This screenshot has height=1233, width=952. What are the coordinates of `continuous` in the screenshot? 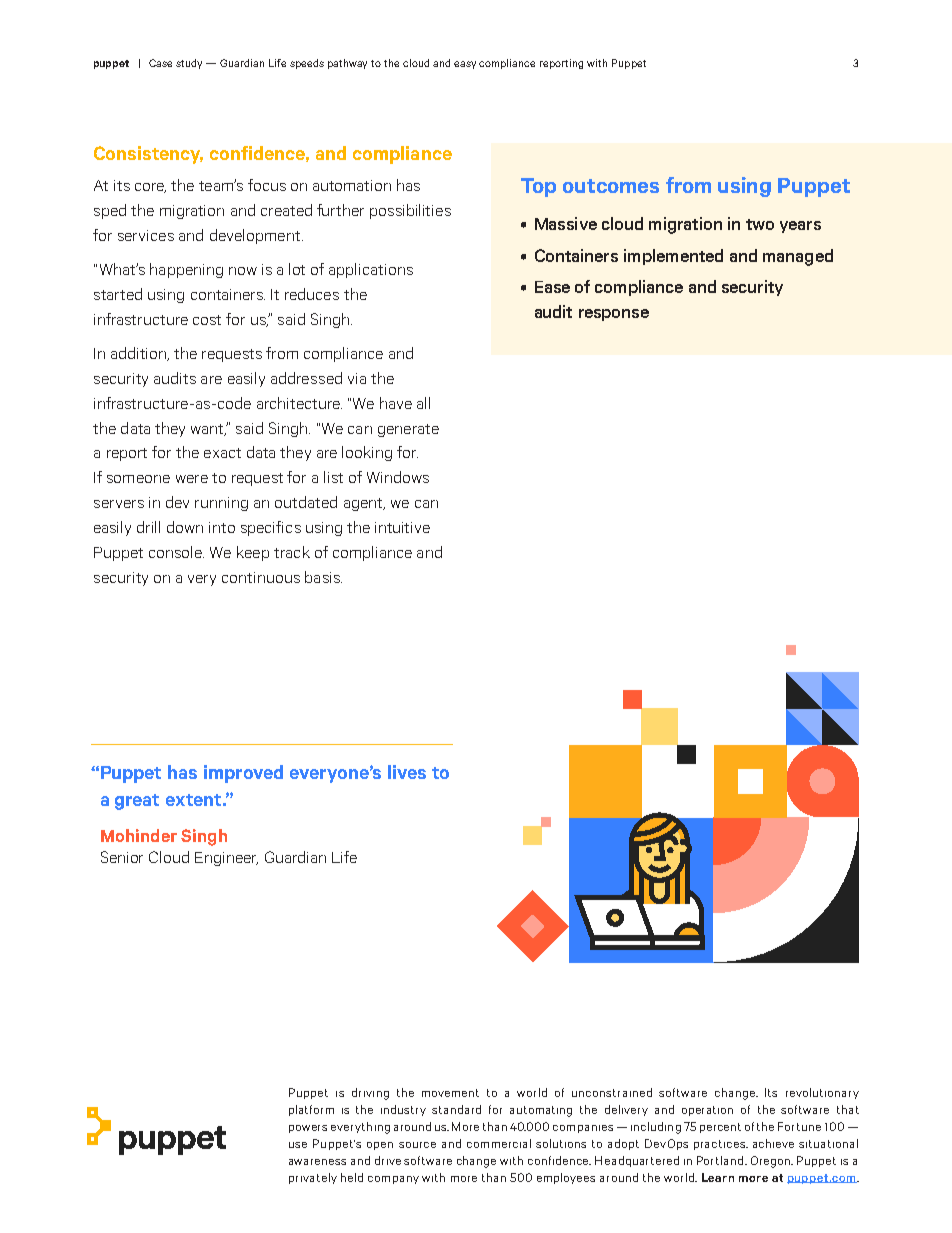 It's located at (261, 577).
